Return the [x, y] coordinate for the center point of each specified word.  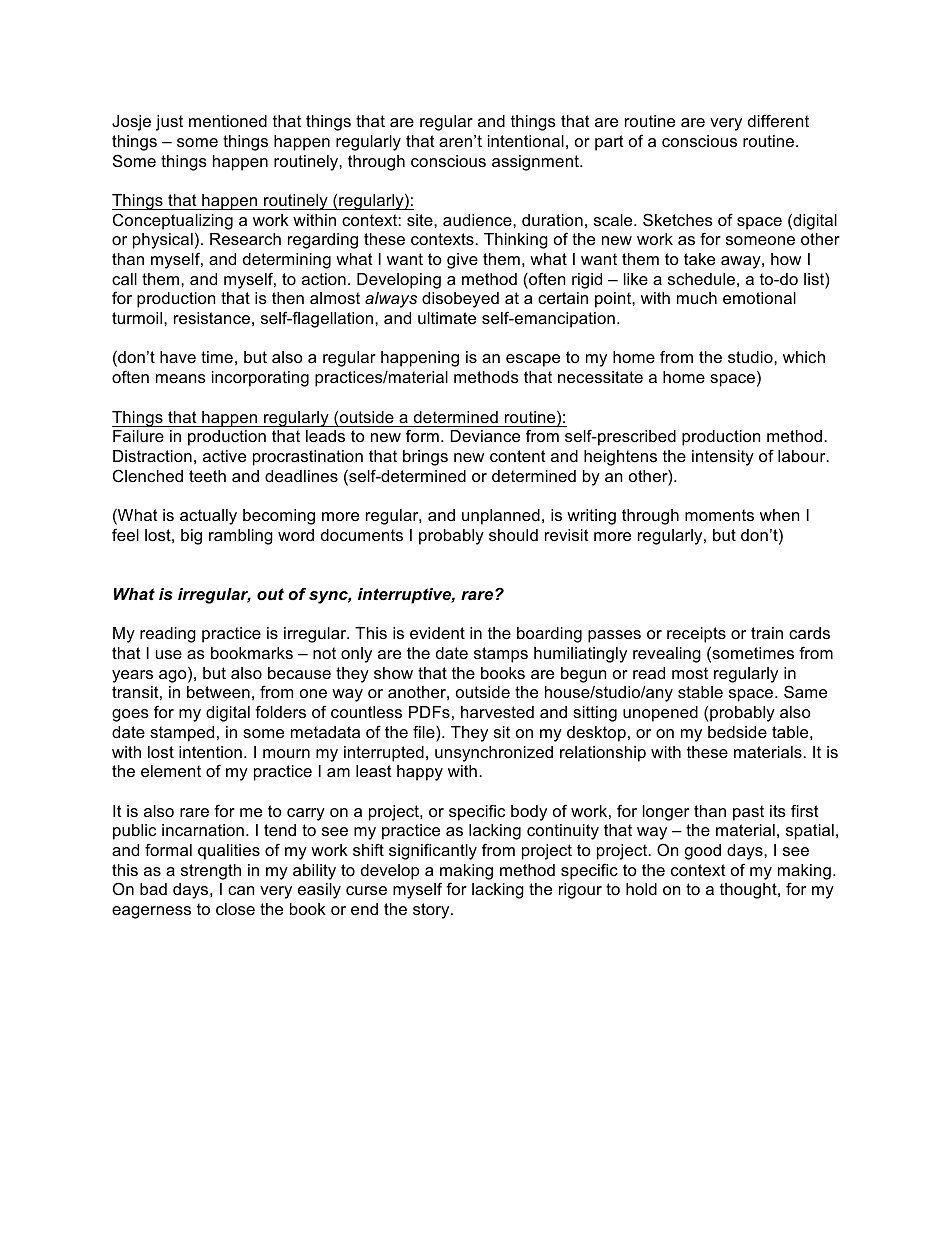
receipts [696, 635]
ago [174, 676]
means [181, 378]
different [778, 120]
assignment [536, 163]
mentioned [228, 121]
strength [211, 872]
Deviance [485, 436]
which [804, 357]
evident [437, 633]
